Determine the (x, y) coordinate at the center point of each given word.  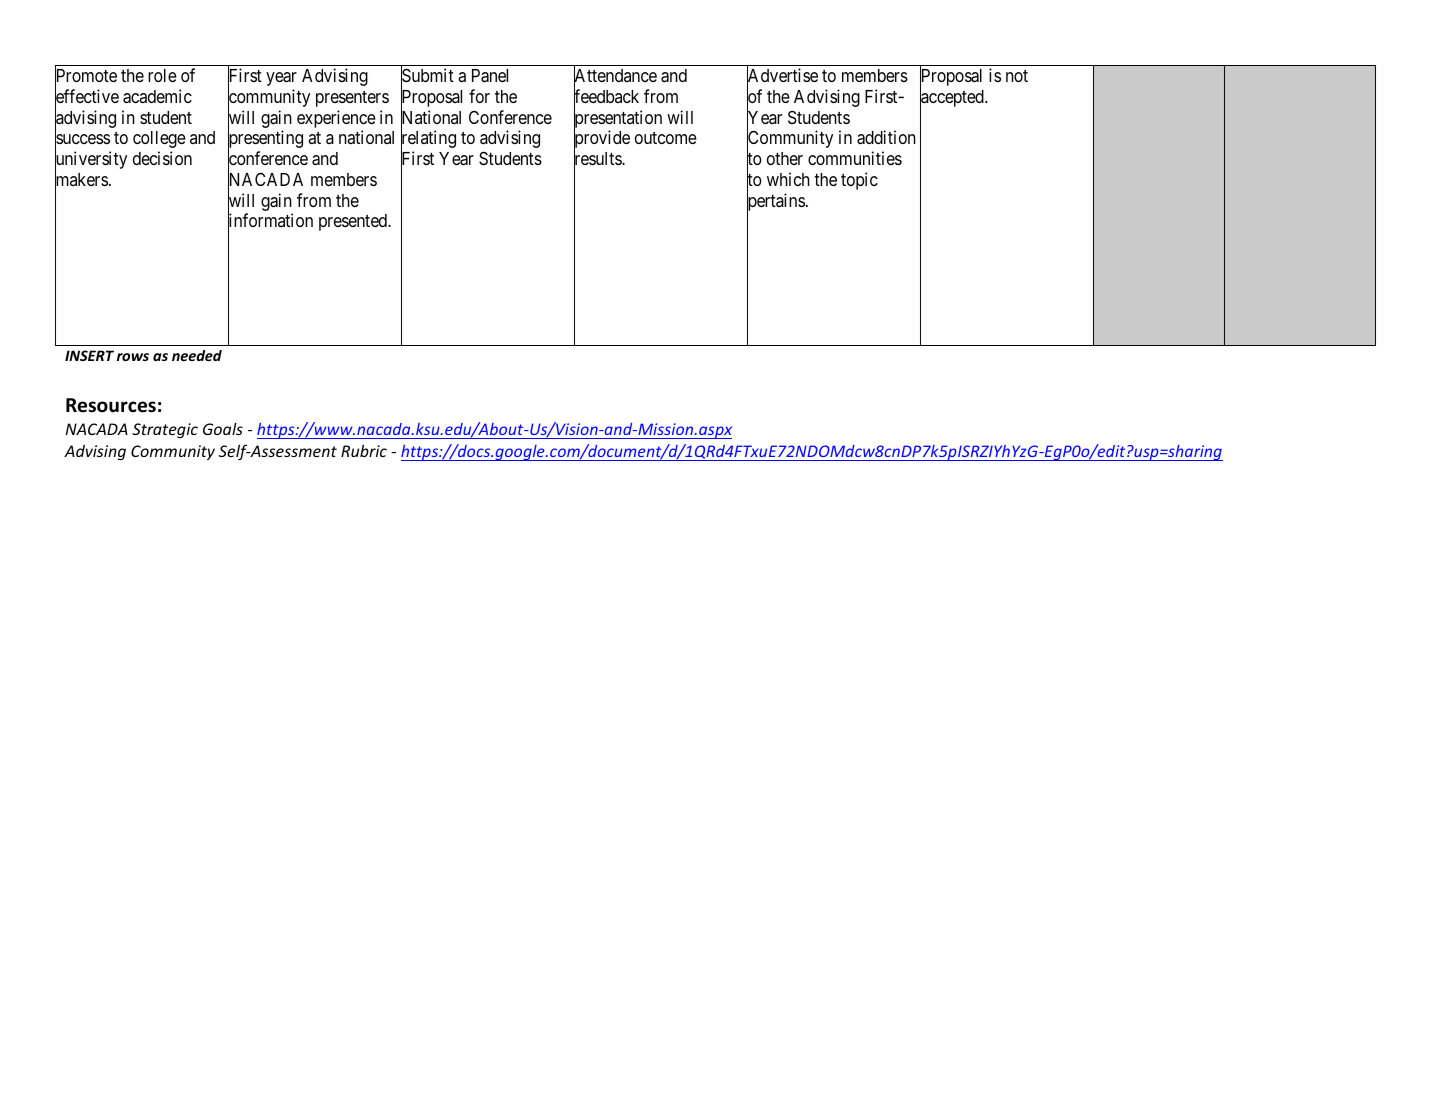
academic (157, 96)
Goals (223, 428)
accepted (953, 99)
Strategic (165, 430)
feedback (606, 97)
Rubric (364, 450)
